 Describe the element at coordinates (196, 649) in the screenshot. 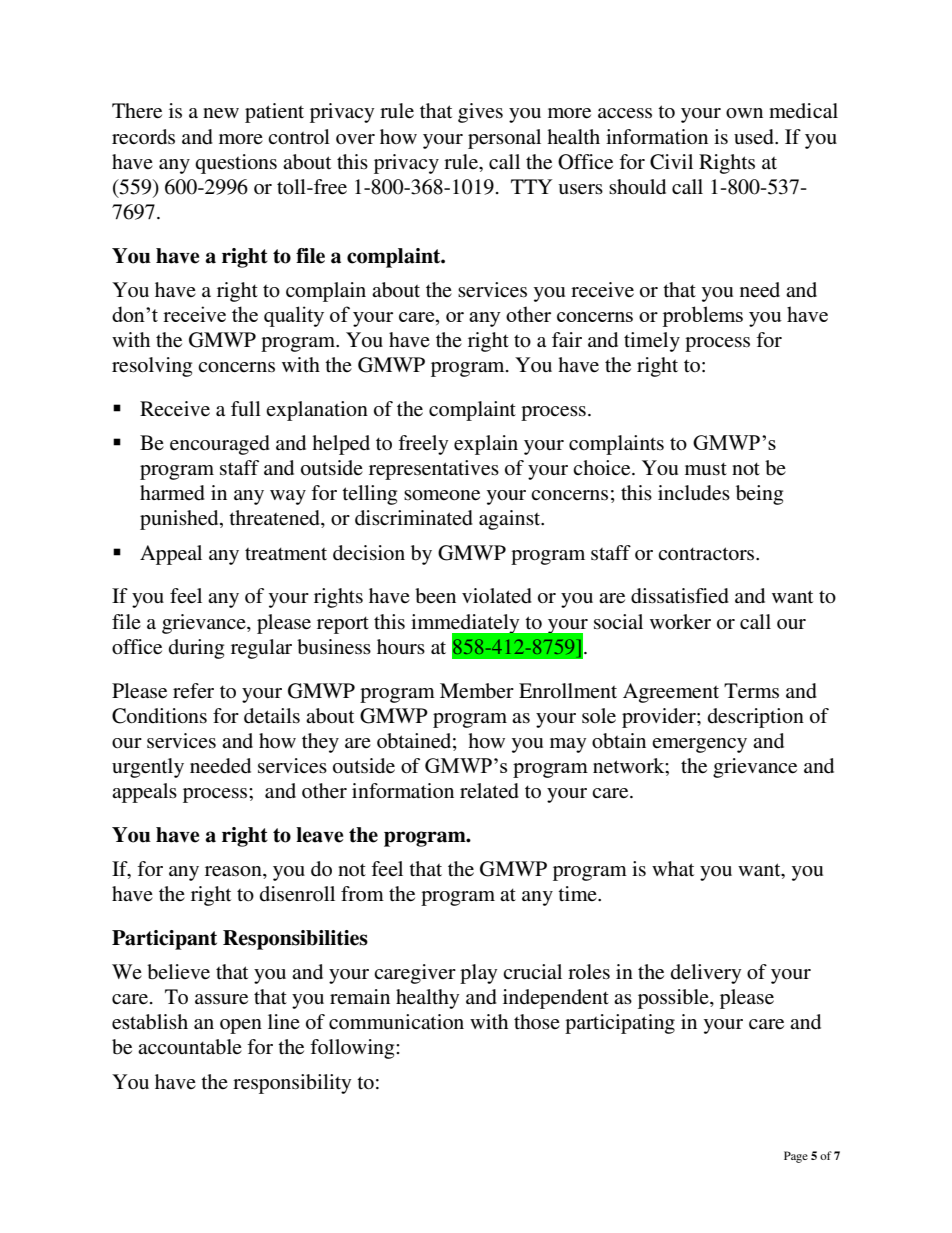

I see `during` at that location.
